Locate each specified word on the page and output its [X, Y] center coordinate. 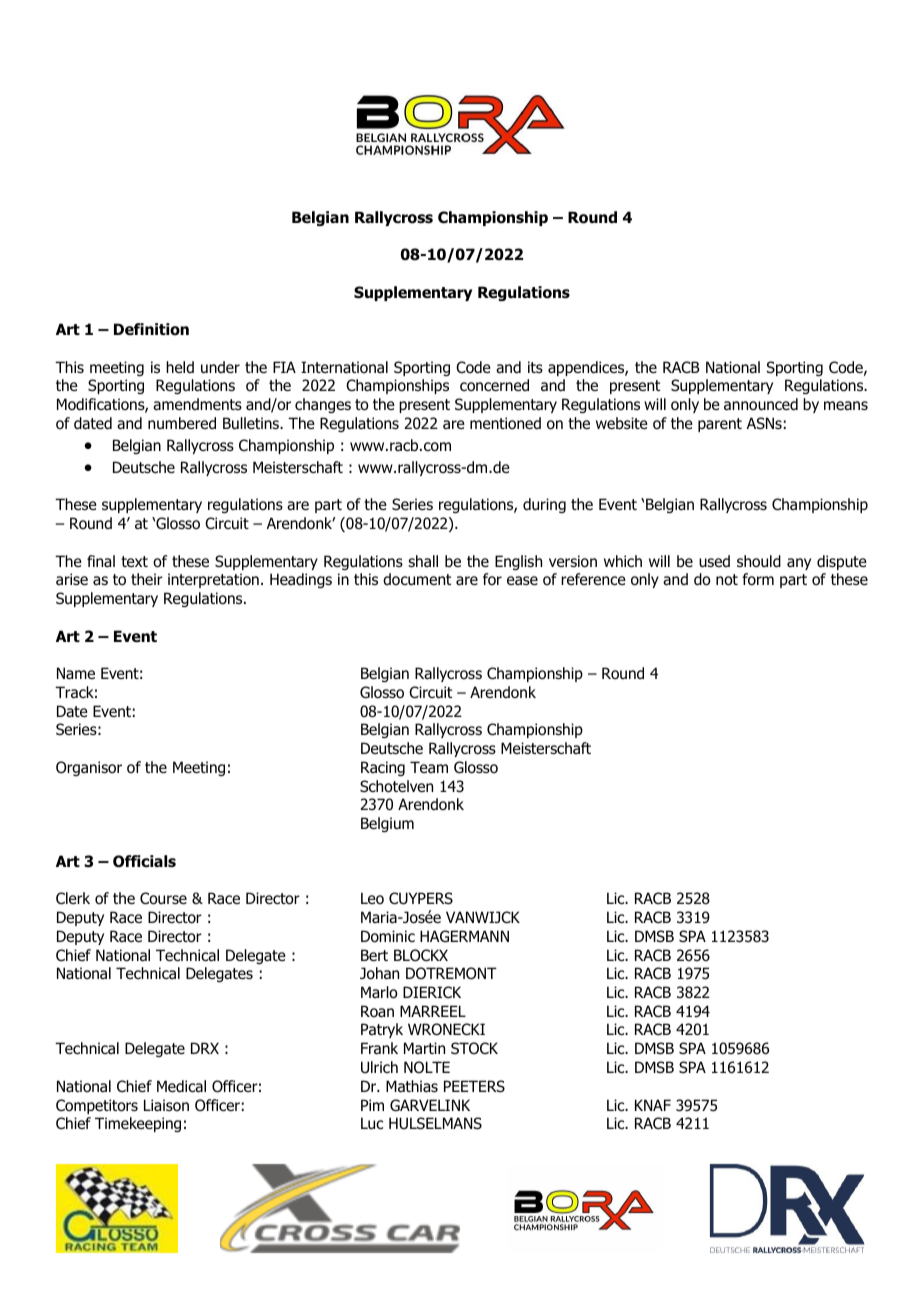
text [134, 561]
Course [163, 898]
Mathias [412, 1086]
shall [423, 561]
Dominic [388, 936]
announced [761, 404]
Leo [372, 898]
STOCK [474, 1048]
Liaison [166, 1105]
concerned [494, 385]
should [759, 561]
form [758, 579]
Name [76, 673]
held [180, 367]
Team [429, 767]
